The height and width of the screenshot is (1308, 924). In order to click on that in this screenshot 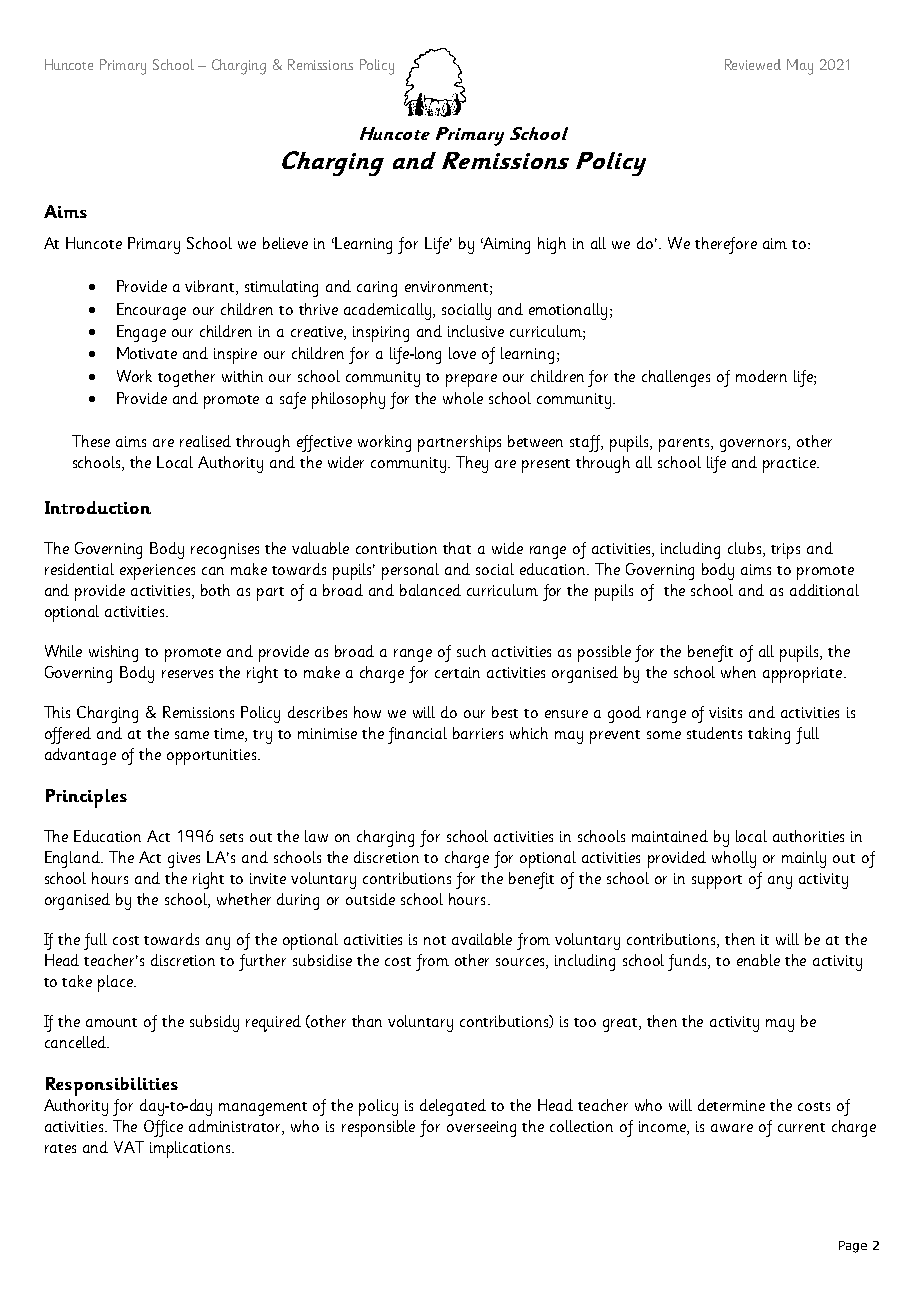, I will do `click(457, 548)`.
